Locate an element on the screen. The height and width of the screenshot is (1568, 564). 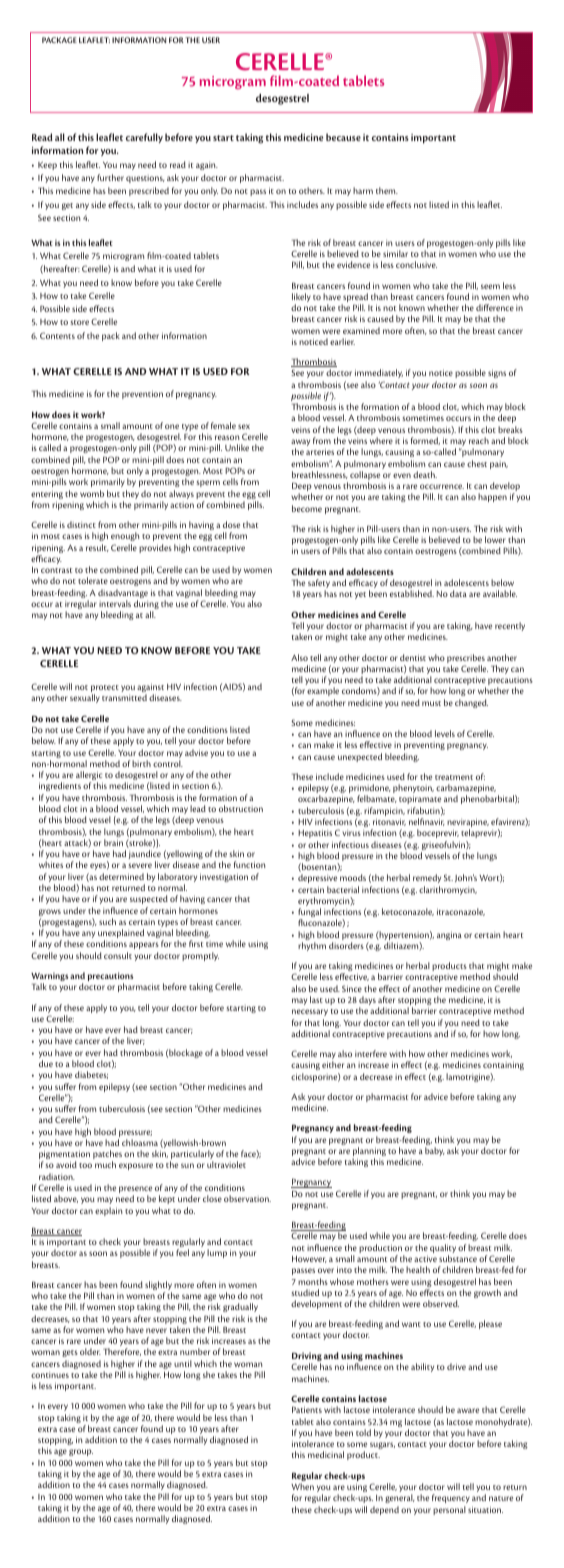
group is located at coordinates (81, 1452).
